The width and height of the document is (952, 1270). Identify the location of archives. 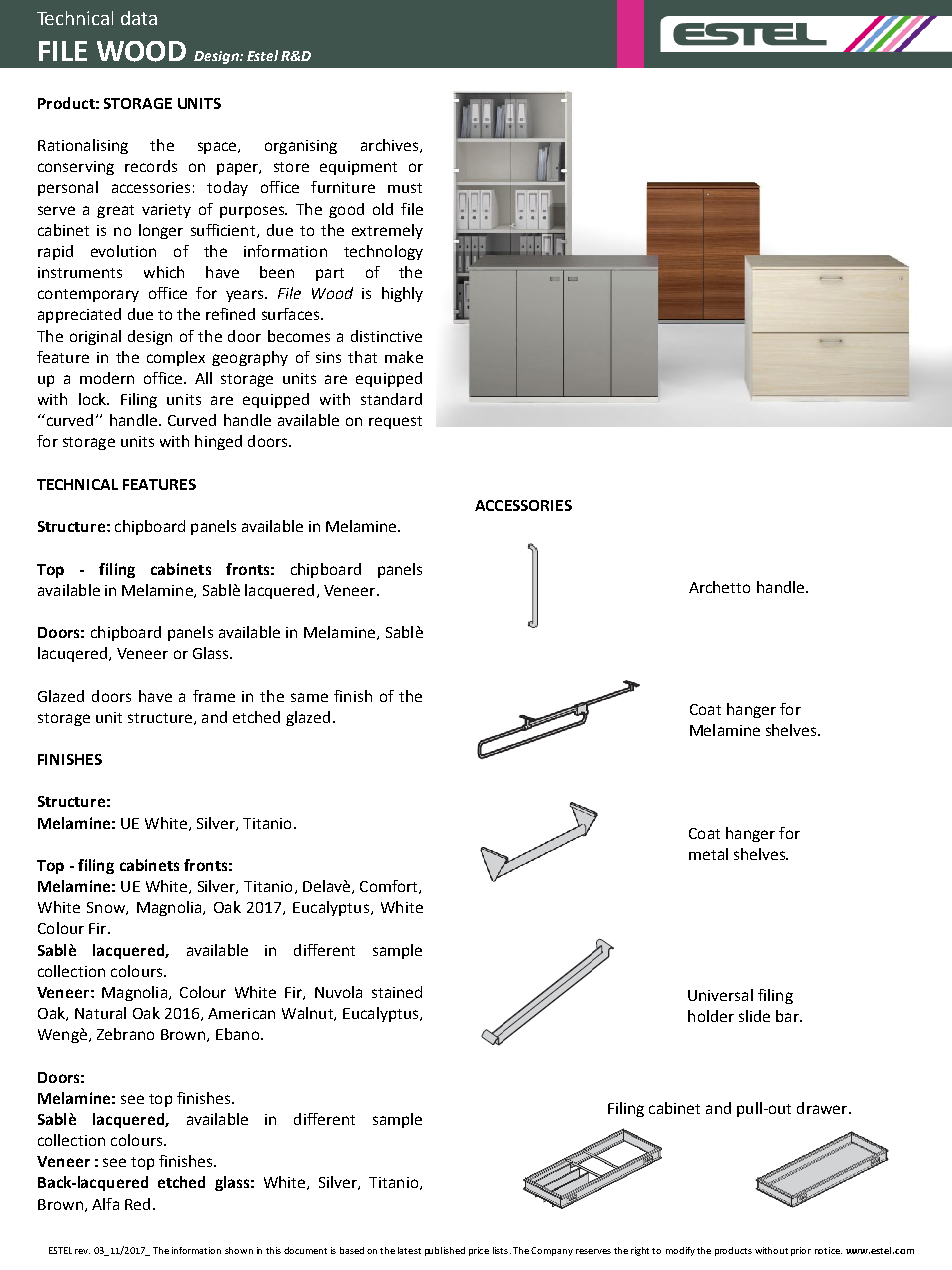
(389, 145).
